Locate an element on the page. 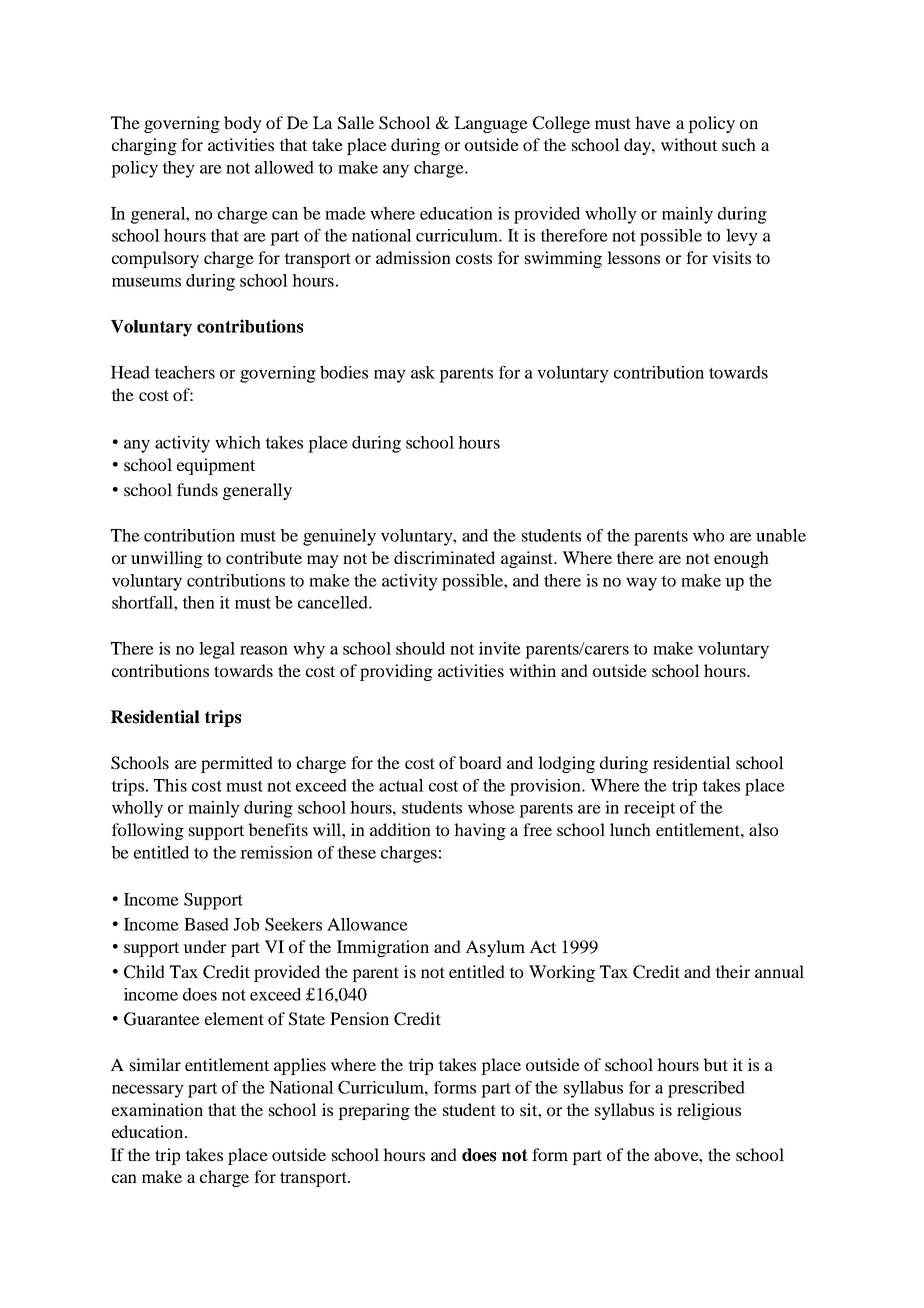 The image size is (924, 1308). ask is located at coordinates (423, 372).
